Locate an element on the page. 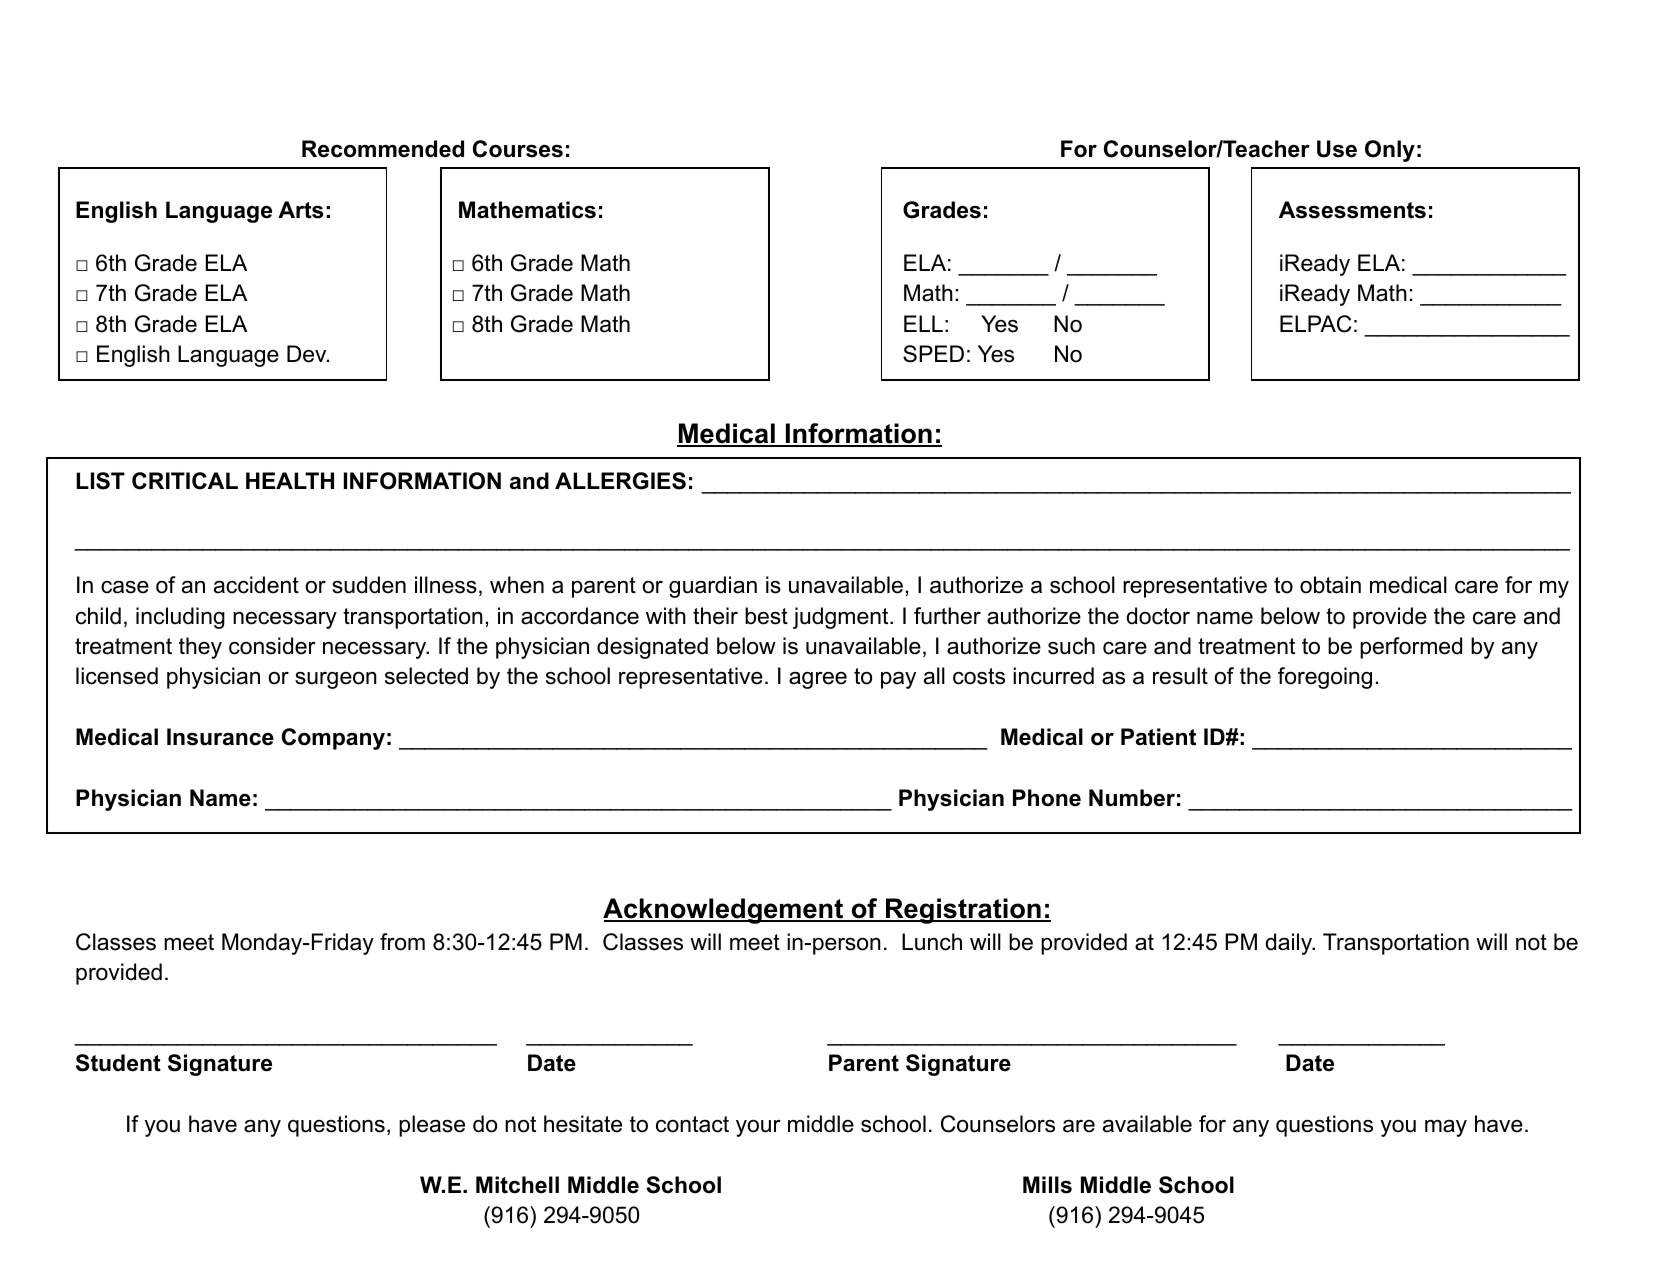 The image size is (1655, 1279). HEALTH is located at coordinates (290, 480).
